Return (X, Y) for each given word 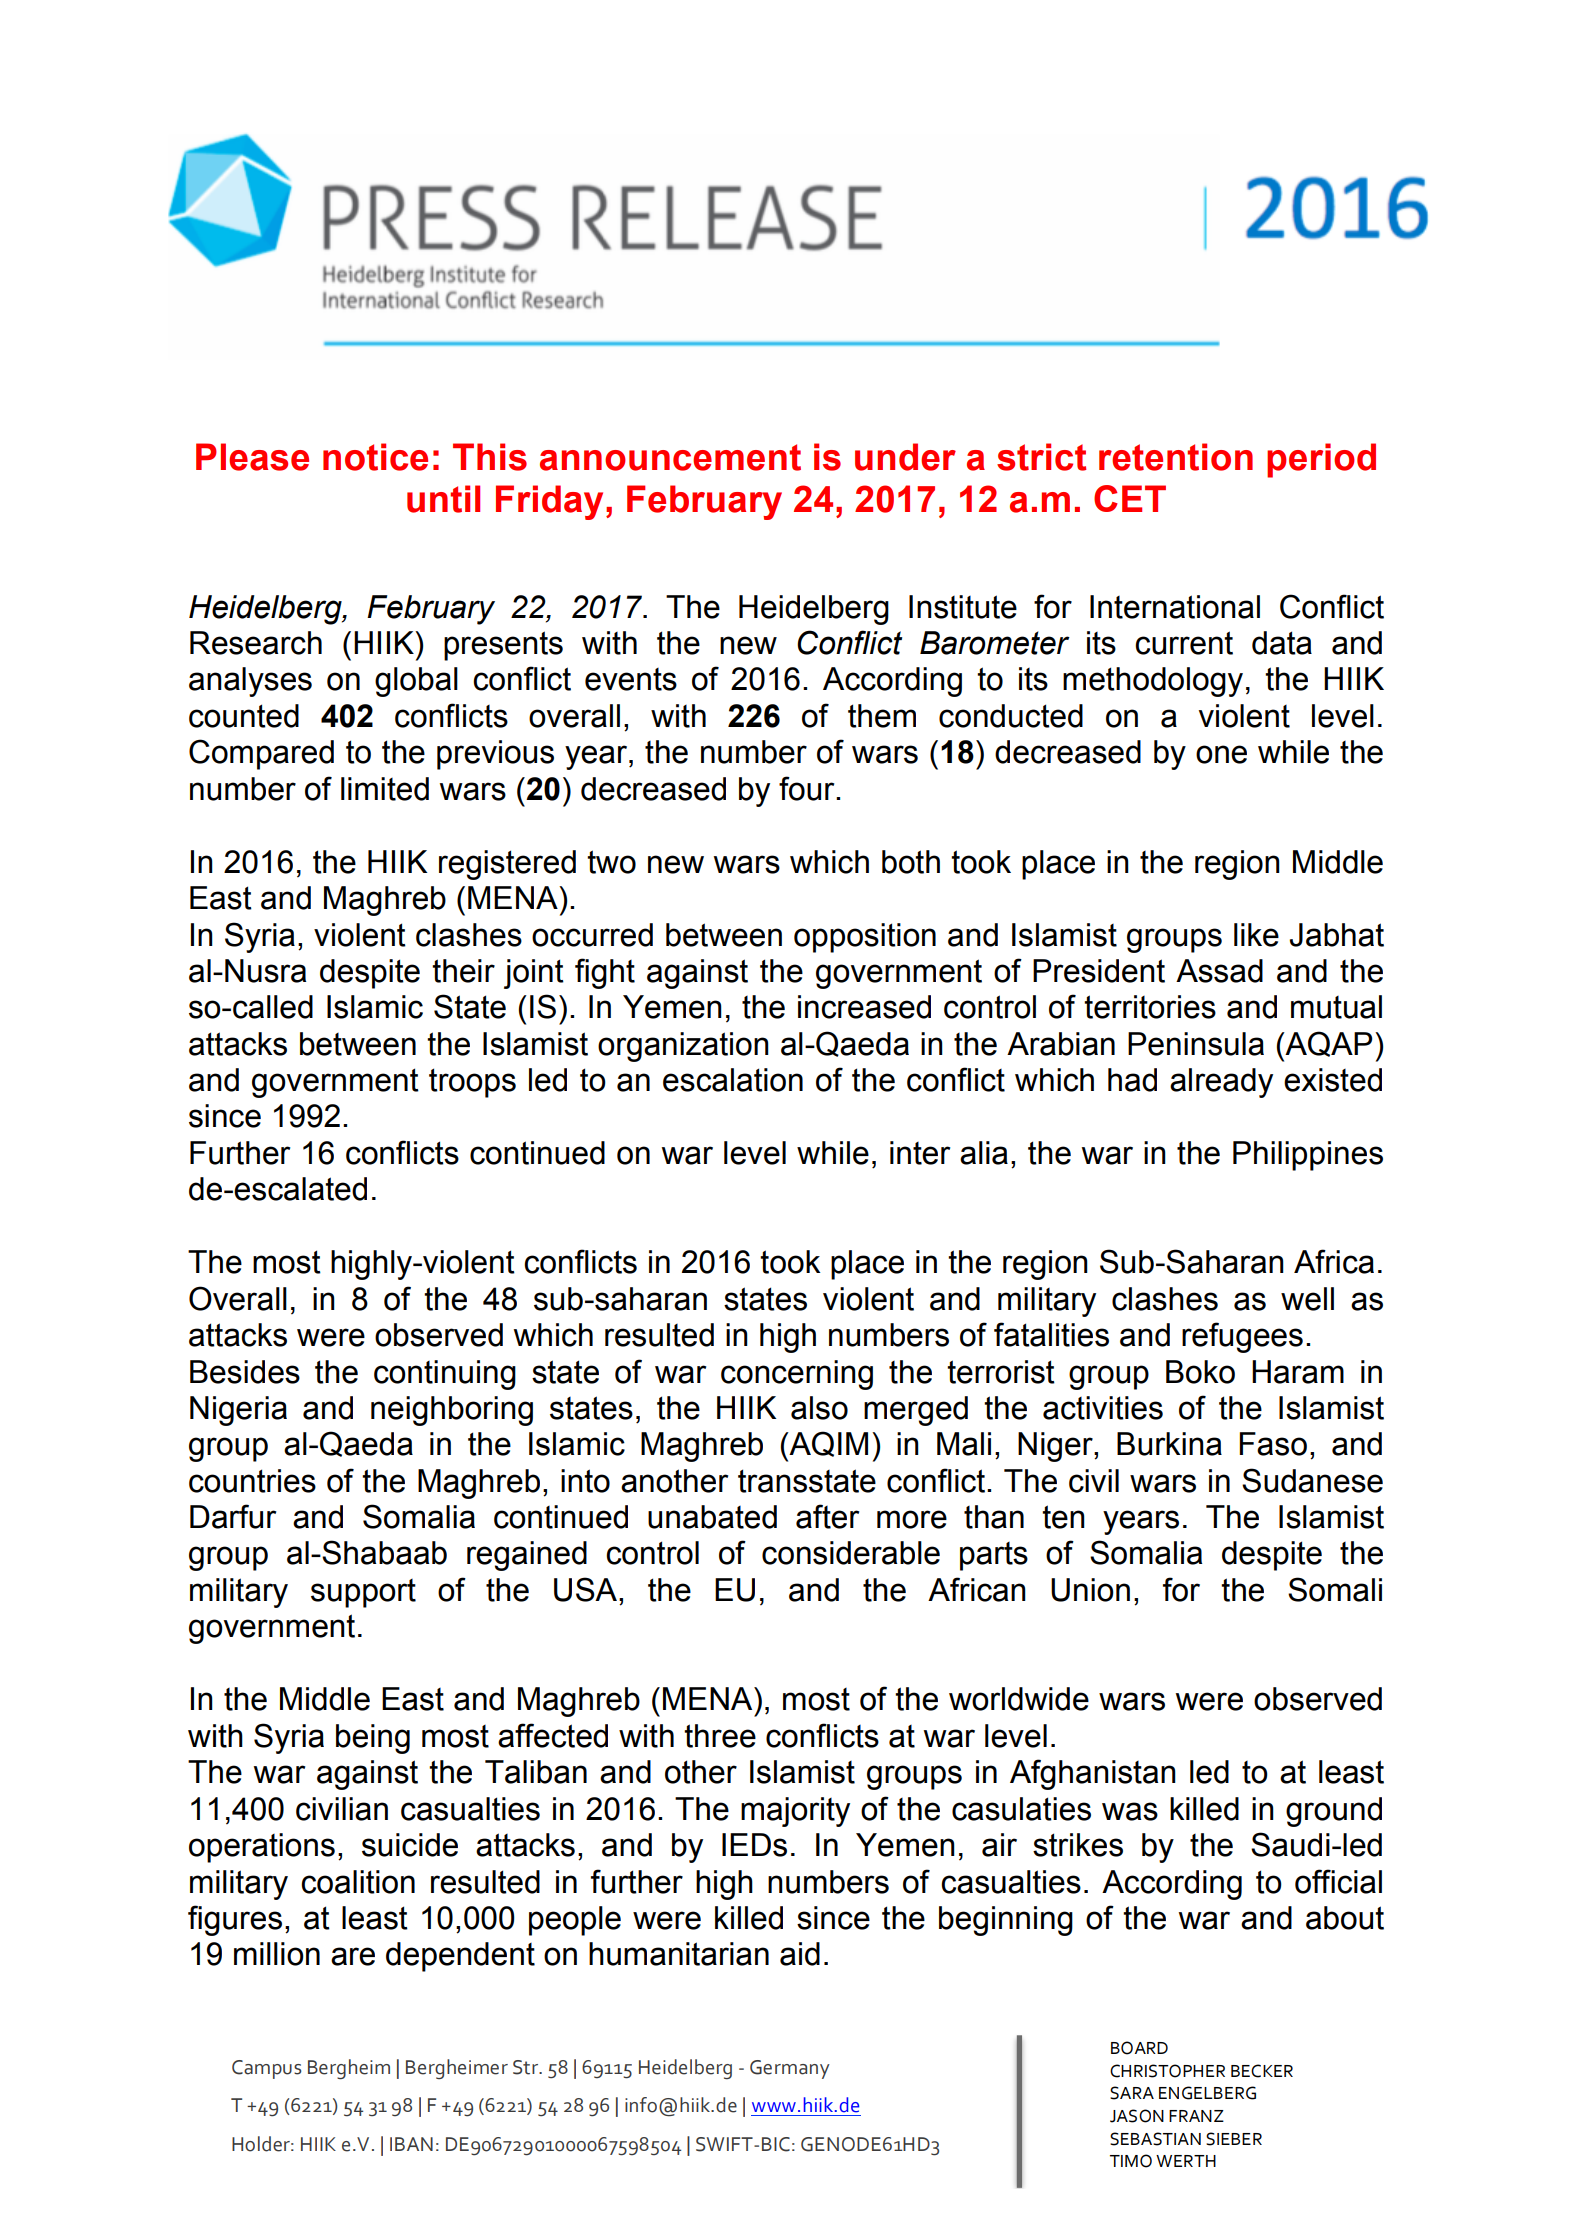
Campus (266, 2069)
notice (375, 457)
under (905, 457)
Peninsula (1196, 1044)
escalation (733, 1080)
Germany (790, 2069)
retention (1176, 457)
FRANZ (1196, 2116)
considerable (851, 1553)
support (363, 1593)
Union (1090, 1590)
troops (472, 1083)
